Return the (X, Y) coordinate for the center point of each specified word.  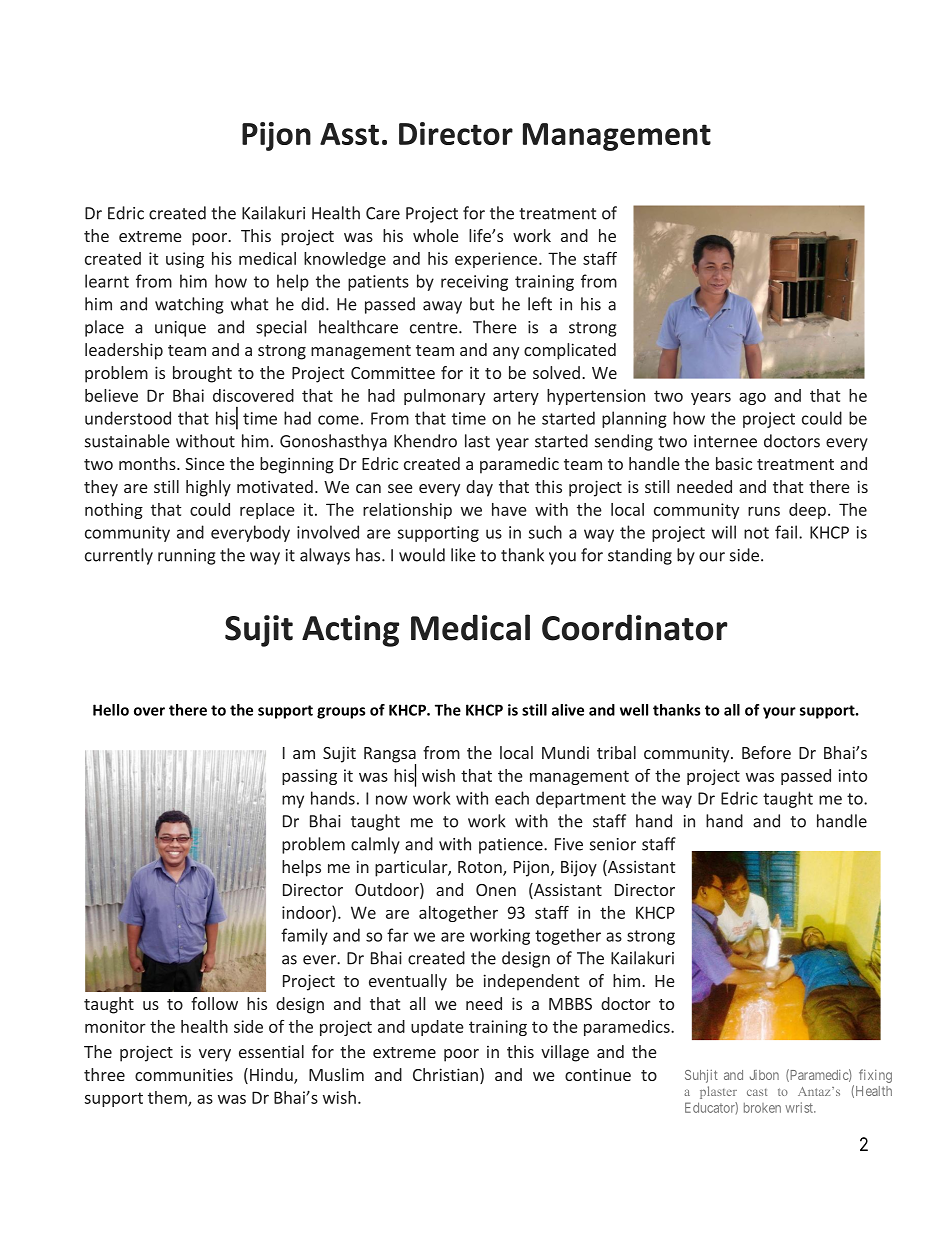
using (185, 260)
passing (309, 777)
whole (436, 235)
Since (205, 463)
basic (734, 463)
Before (766, 752)
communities (184, 1074)
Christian (445, 1074)
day (479, 488)
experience (496, 260)
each (512, 798)
